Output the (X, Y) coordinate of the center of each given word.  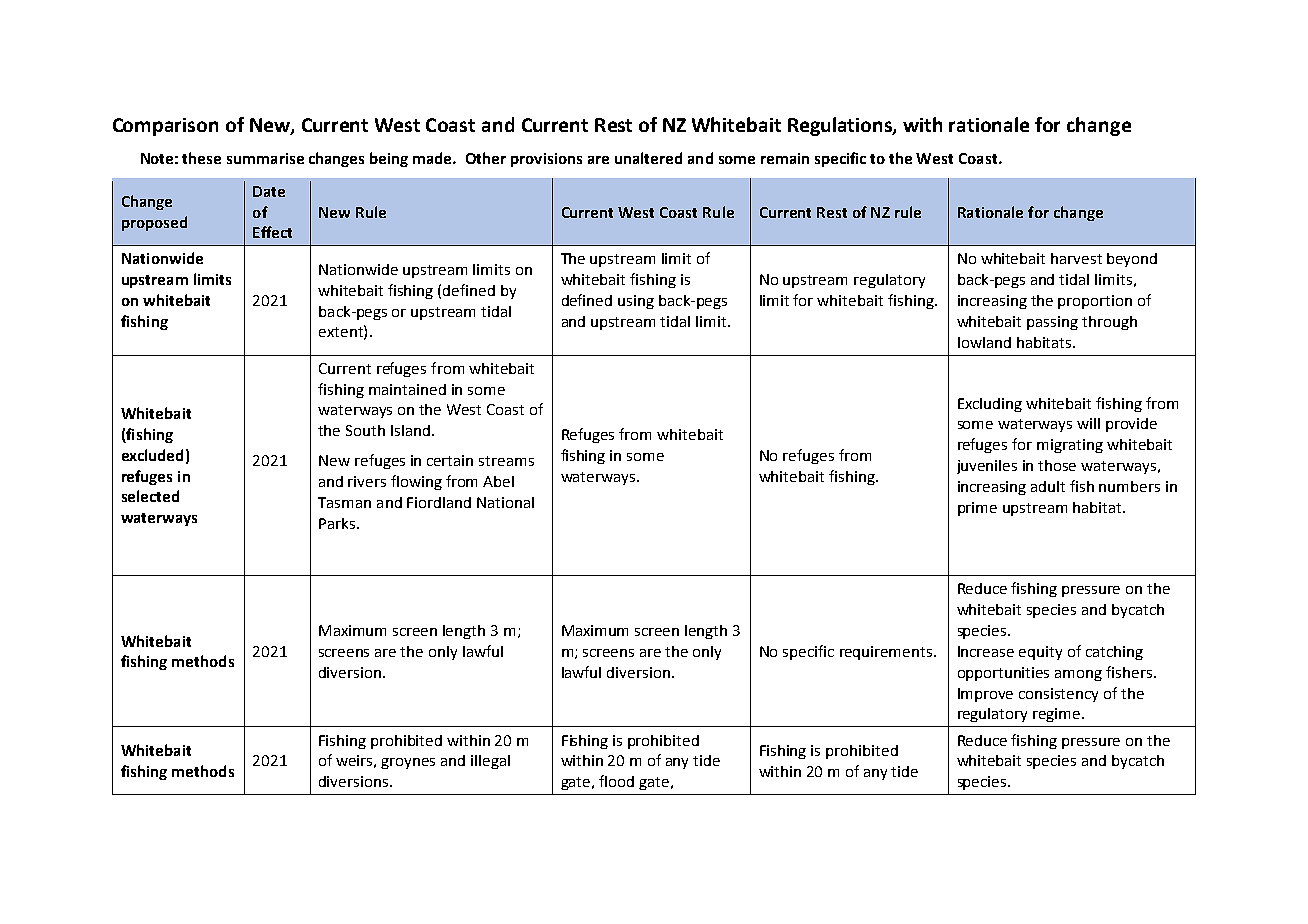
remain (785, 158)
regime (1058, 715)
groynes (408, 763)
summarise (265, 158)
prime (977, 509)
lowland (984, 342)
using (636, 302)
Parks (338, 523)
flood (616, 781)
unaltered (648, 158)
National (505, 502)
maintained (407, 389)
